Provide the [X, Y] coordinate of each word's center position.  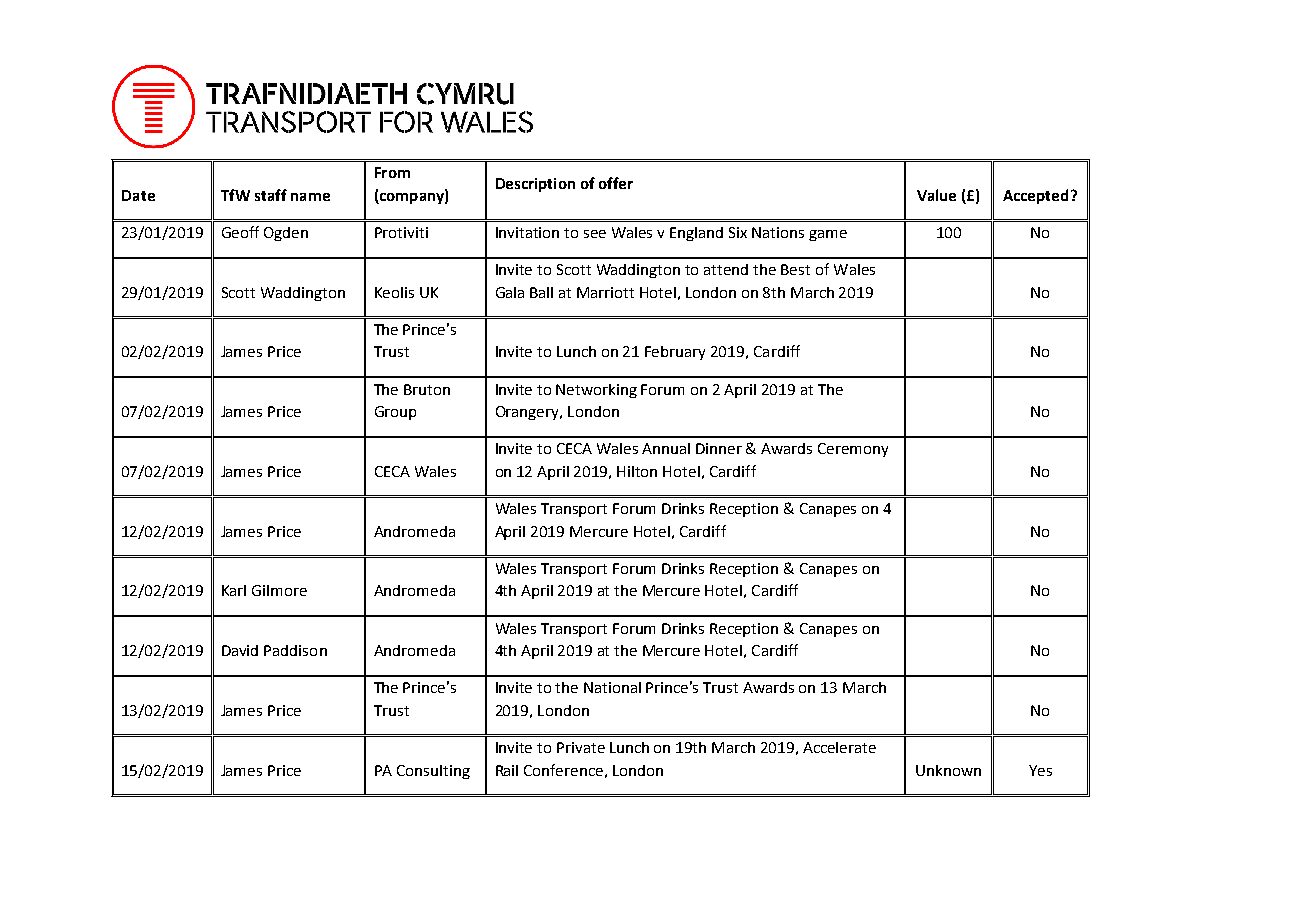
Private [581, 747]
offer [616, 183]
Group [395, 413]
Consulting [433, 772]
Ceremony [853, 450]
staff [271, 195]
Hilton [637, 471]
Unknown [948, 770]
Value [936, 195]
